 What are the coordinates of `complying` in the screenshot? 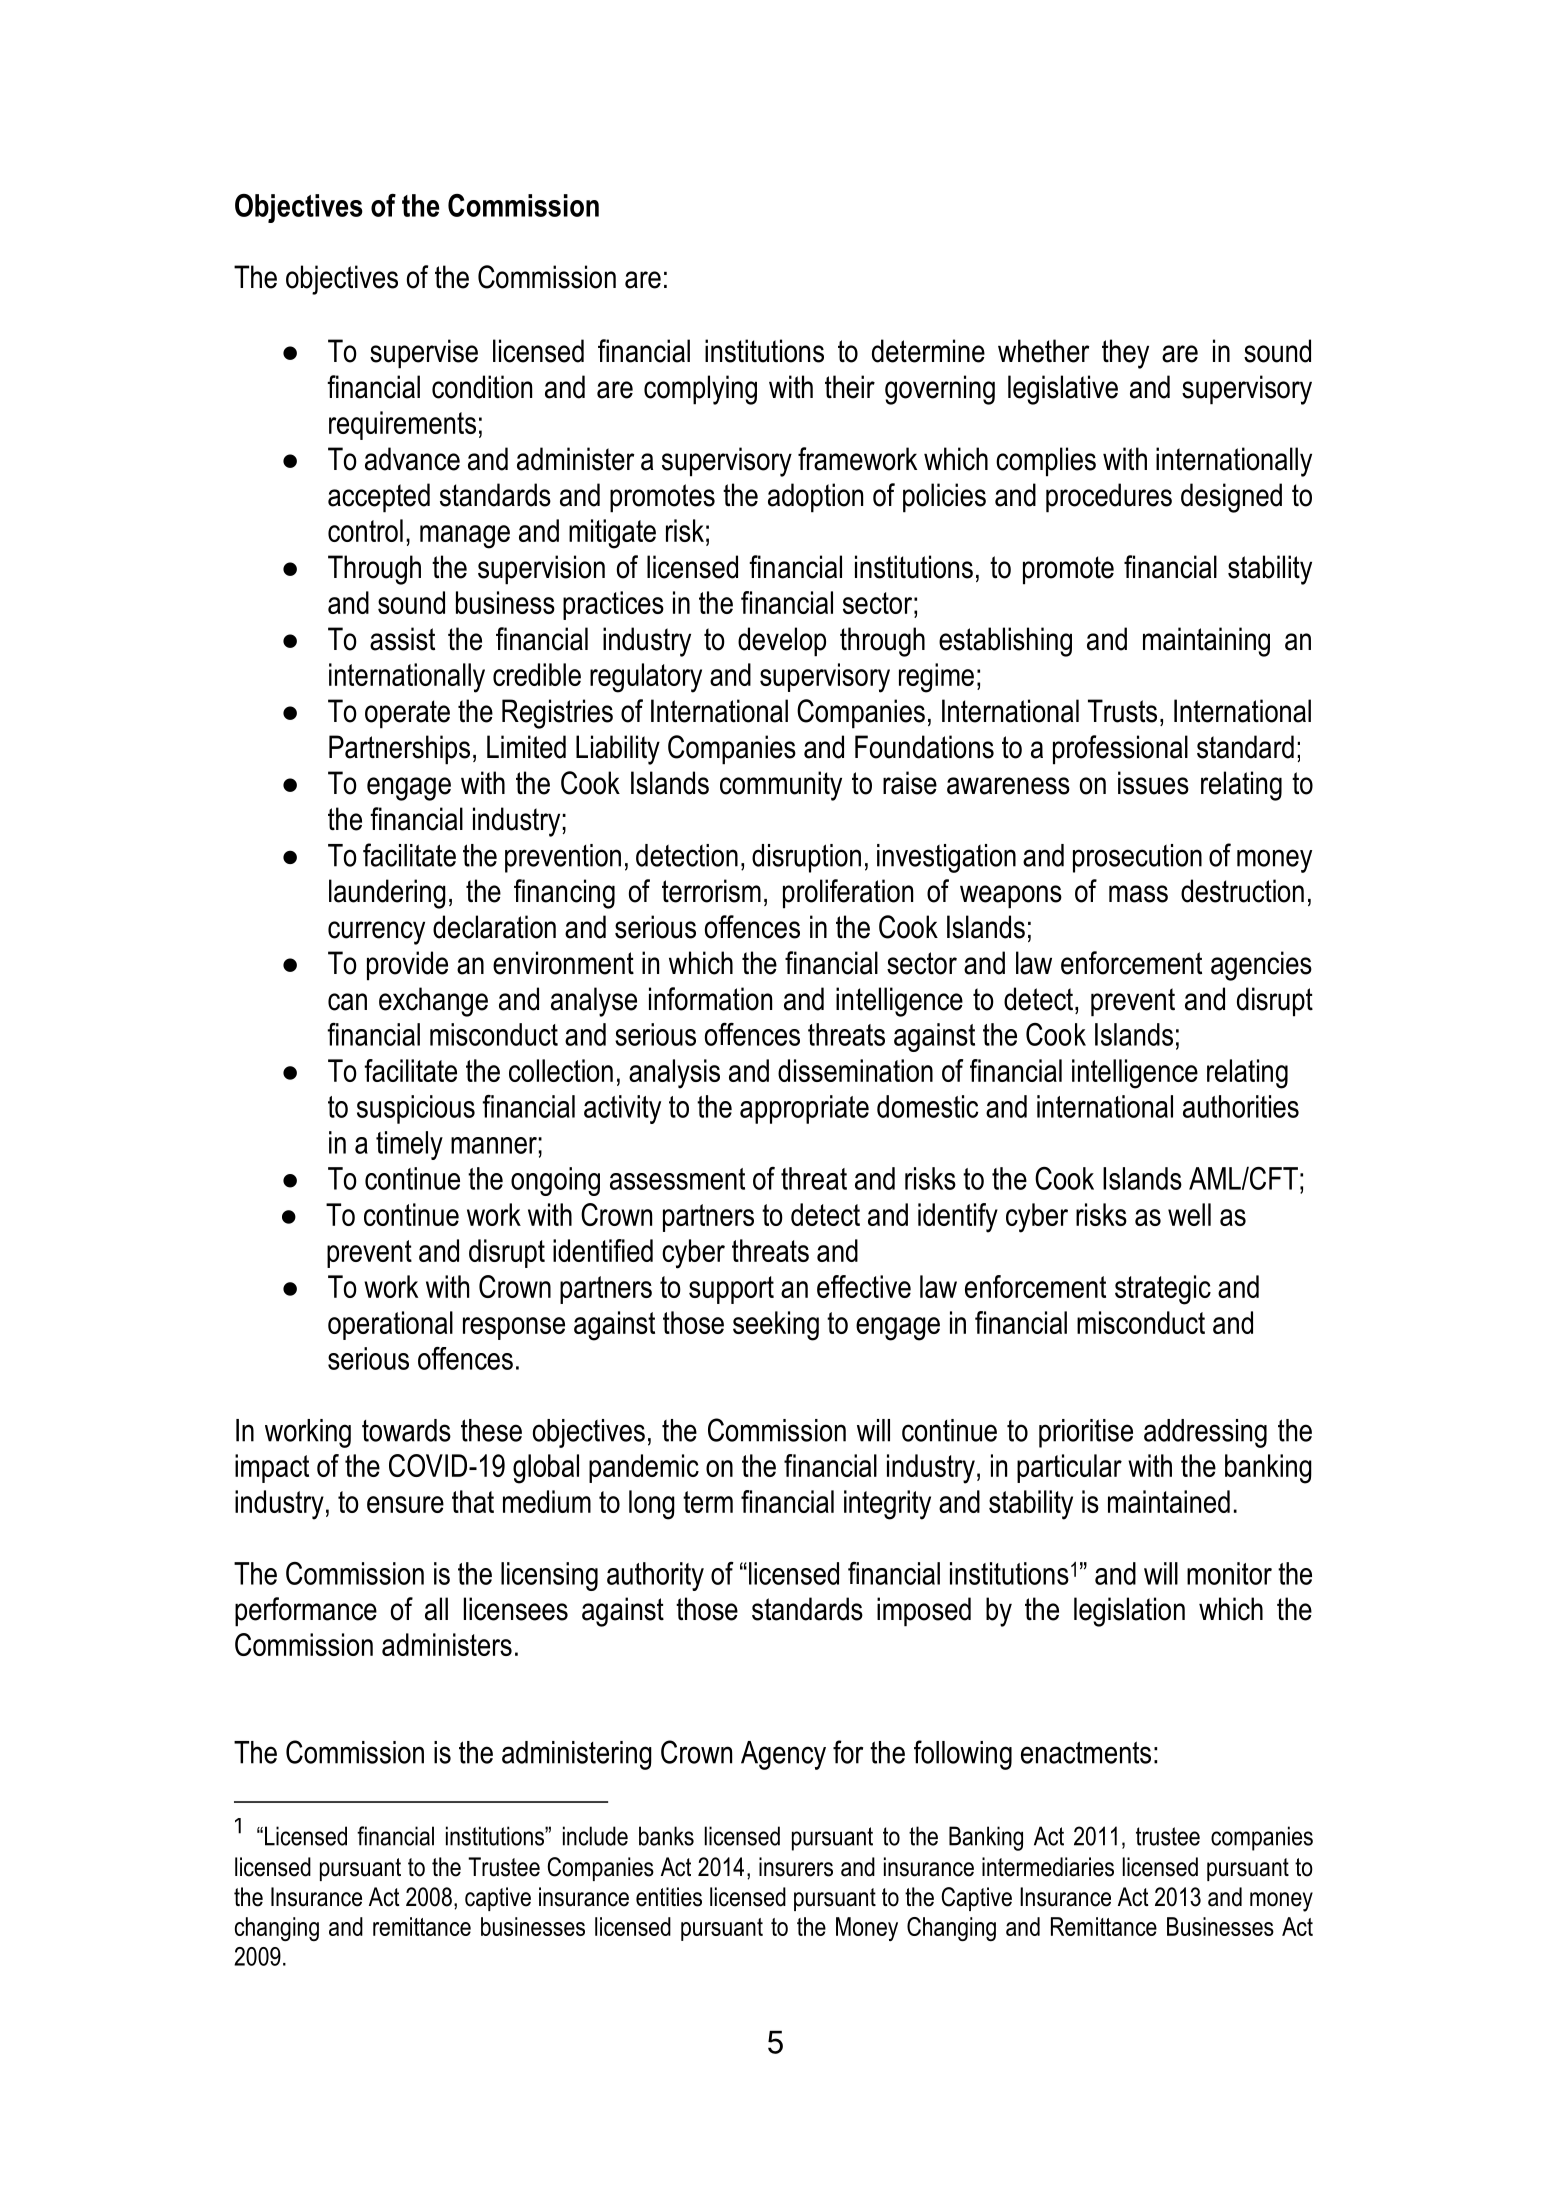 It's located at (700, 390).
